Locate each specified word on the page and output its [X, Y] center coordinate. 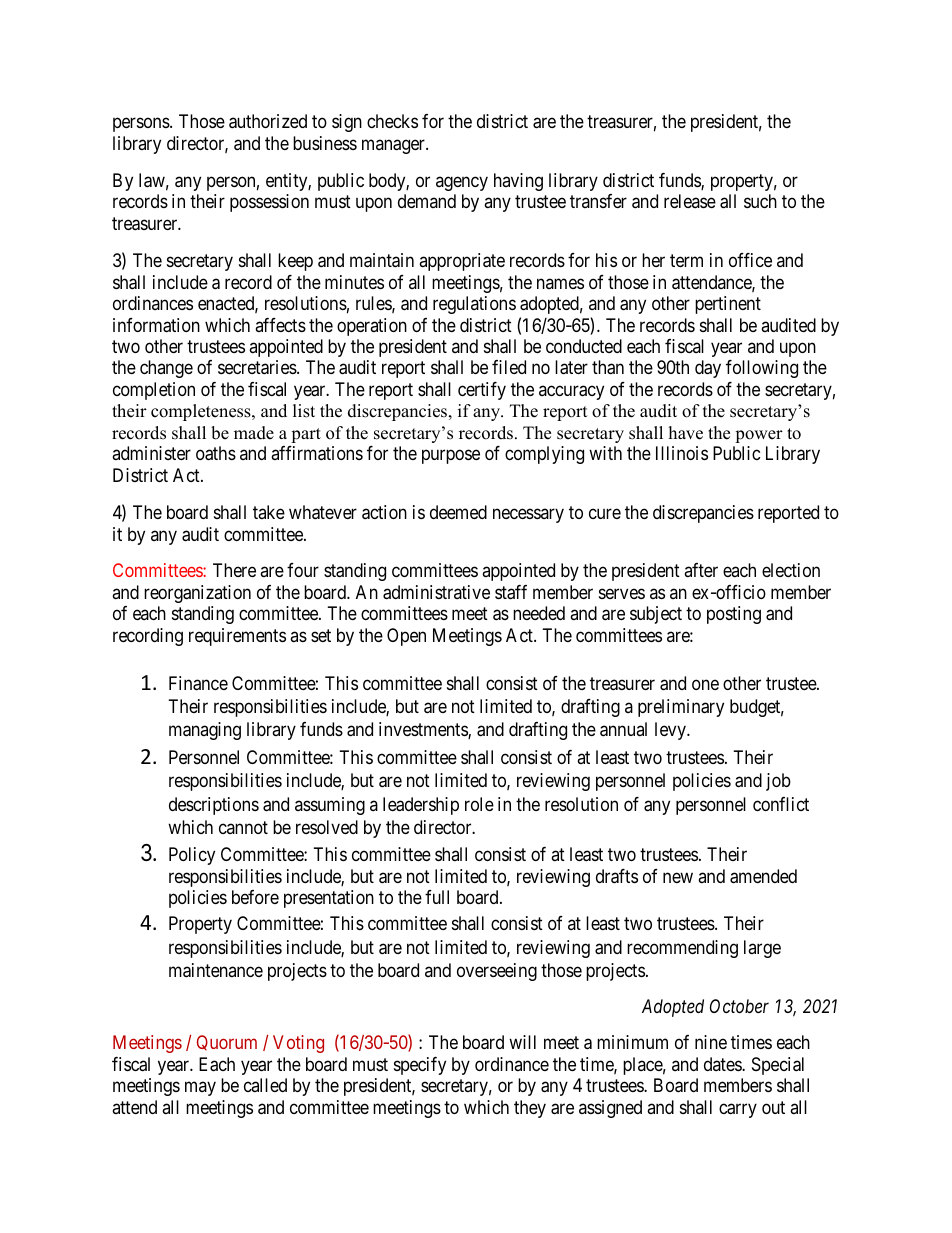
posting [734, 615]
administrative [436, 592]
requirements [237, 637]
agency [462, 183]
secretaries [258, 367]
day [708, 369]
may [200, 1089]
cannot [243, 827]
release [690, 201]
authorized [268, 121]
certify [482, 391]
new [678, 877]
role [479, 804]
